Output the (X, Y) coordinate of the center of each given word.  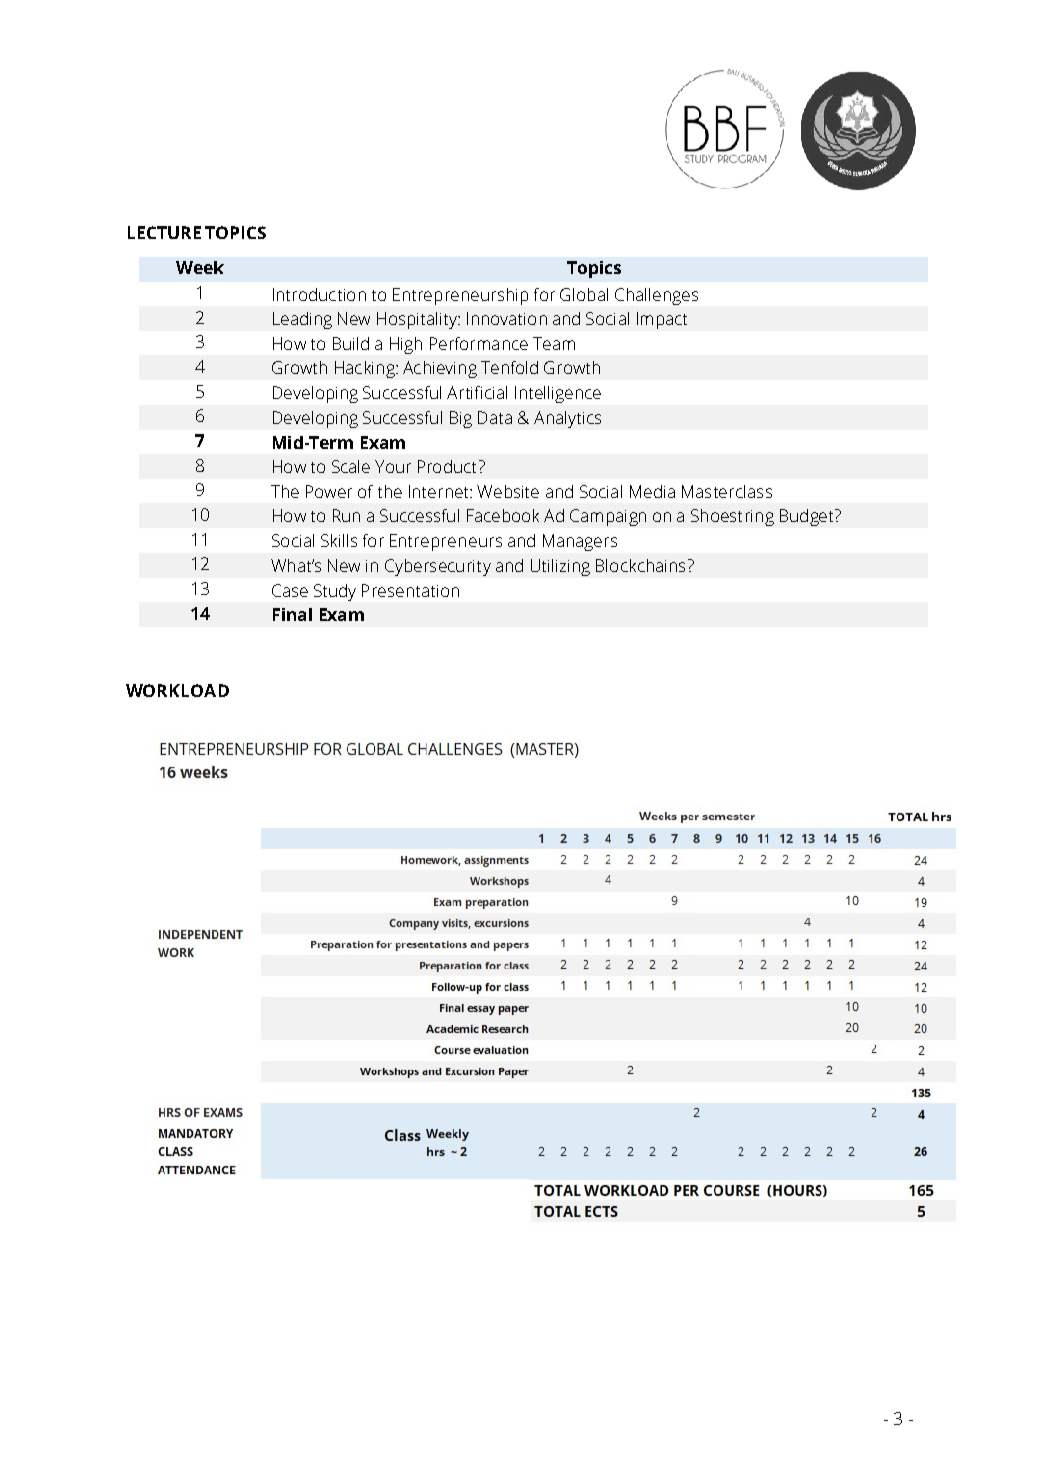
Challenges (656, 296)
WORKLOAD (177, 690)
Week (200, 267)
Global (584, 294)
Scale (351, 466)
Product (447, 466)
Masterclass (727, 491)
